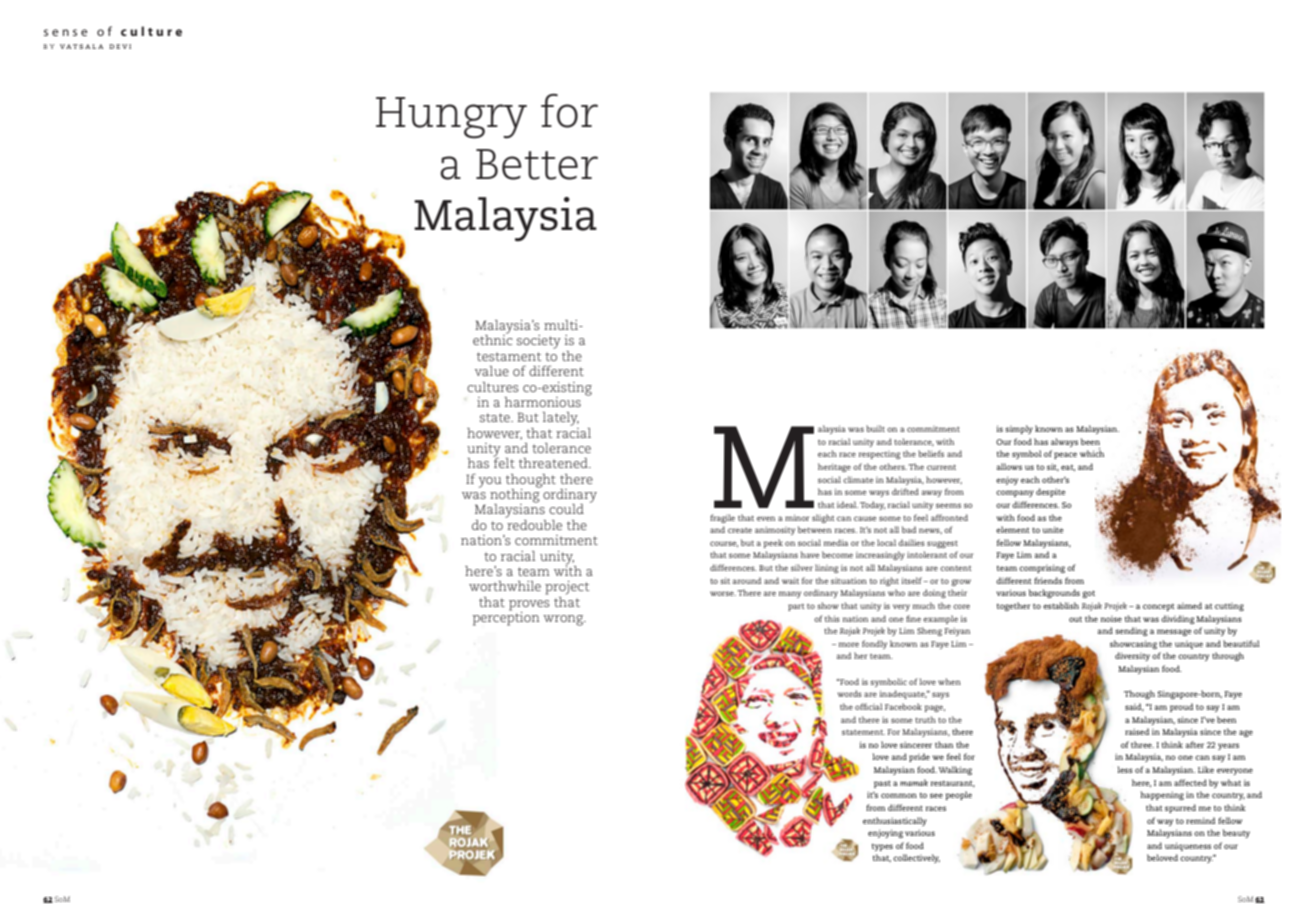 Image resolution: width=1308 pixels, height=924 pixels. What do you see at coordinates (537, 164) in the screenshot?
I see `Better` at bounding box center [537, 164].
